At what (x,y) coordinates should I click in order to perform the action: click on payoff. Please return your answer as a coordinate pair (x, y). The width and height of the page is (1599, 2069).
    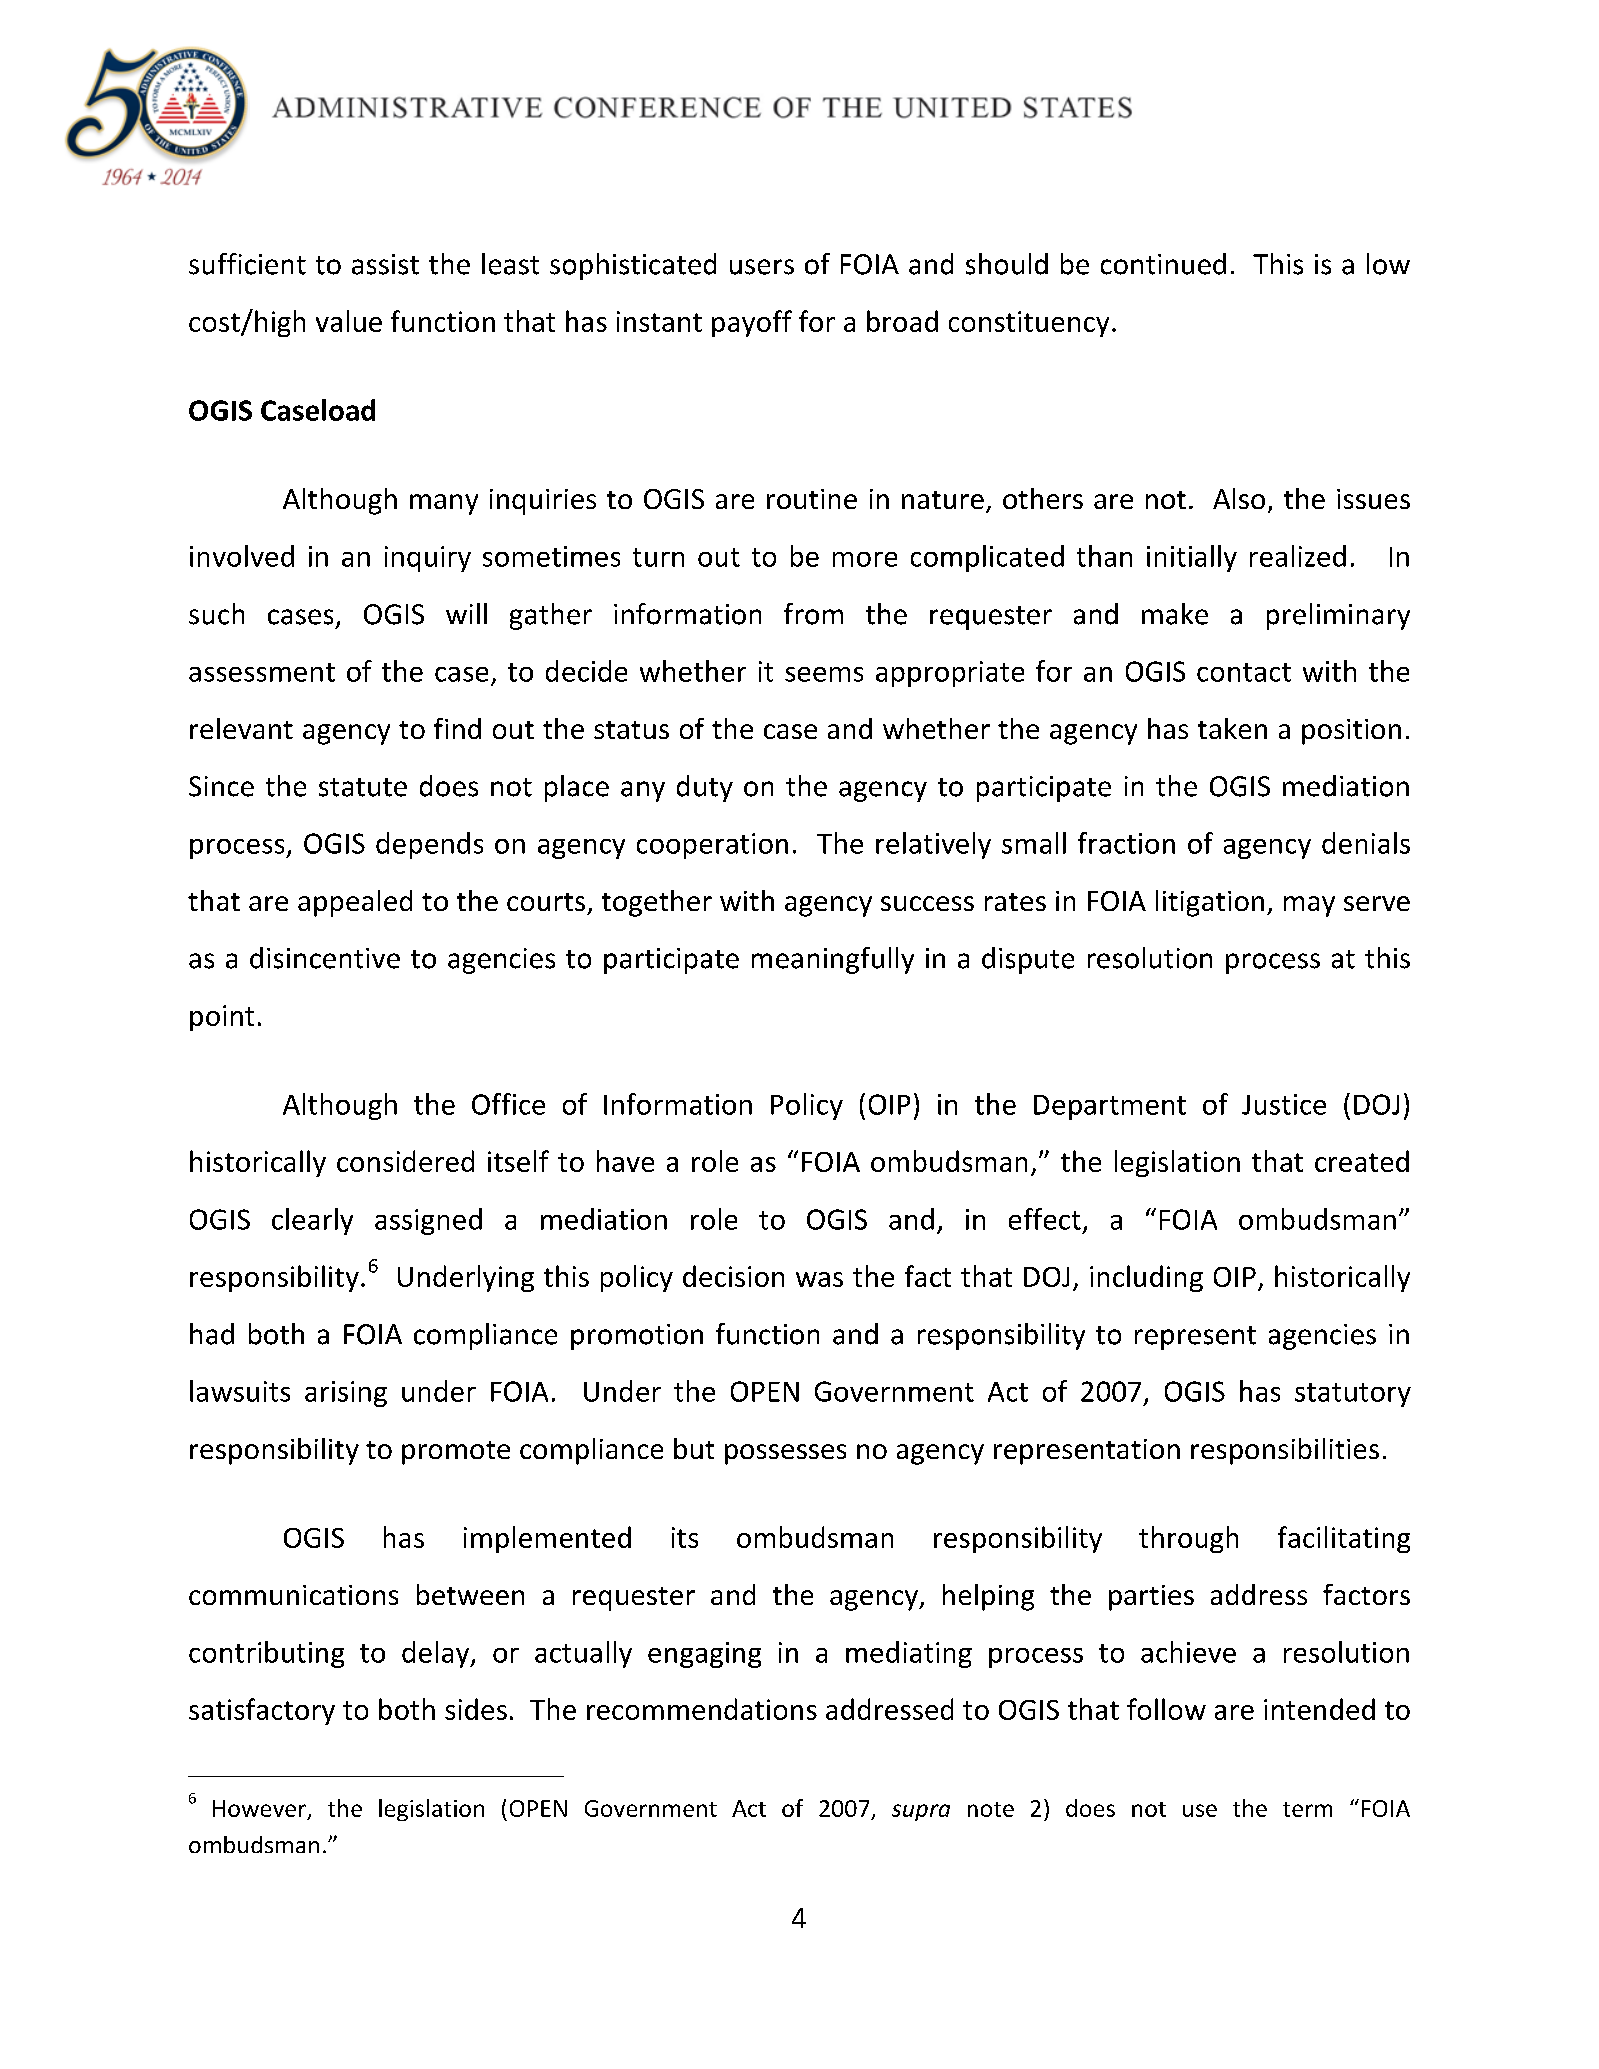
    Looking at the image, I should click on (752, 323).
